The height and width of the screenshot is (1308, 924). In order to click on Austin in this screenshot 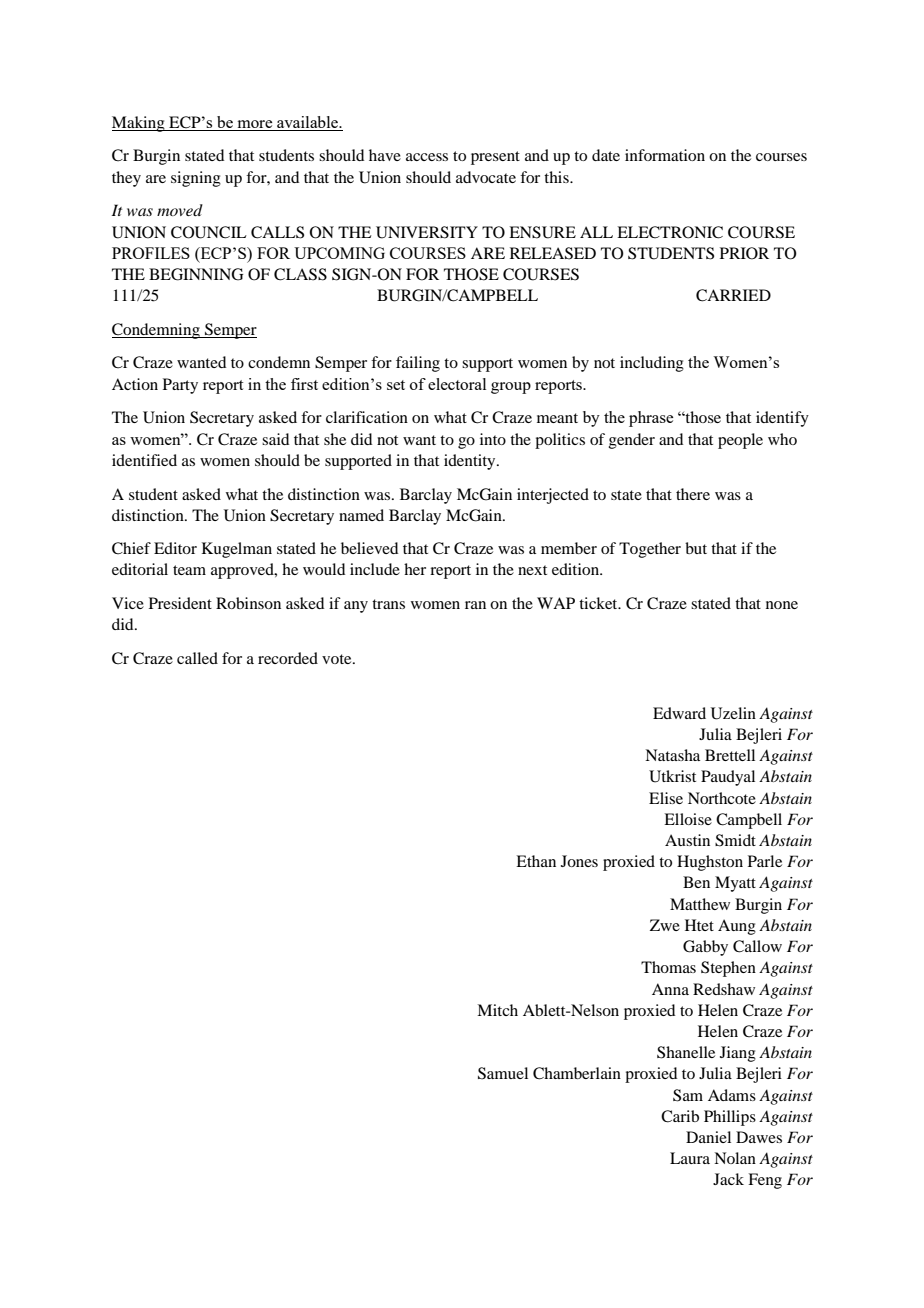, I will do `click(687, 840)`.
